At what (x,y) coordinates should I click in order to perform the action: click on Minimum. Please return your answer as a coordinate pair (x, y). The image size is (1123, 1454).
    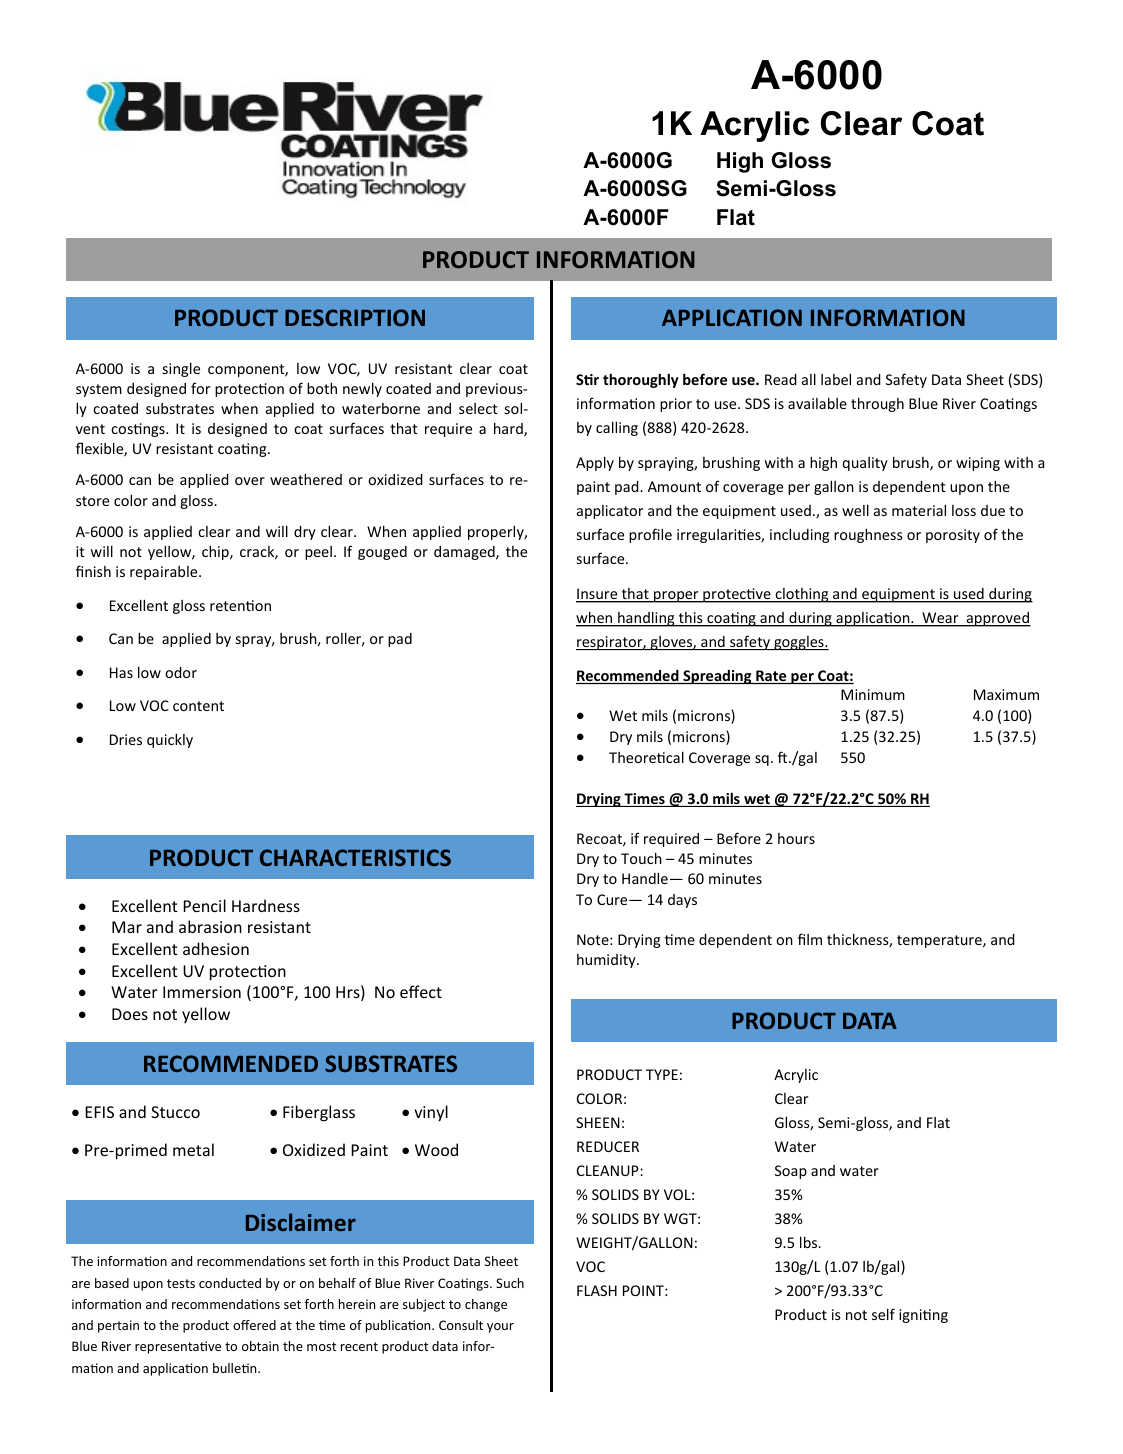
    Looking at the image, I should click on (873, 694).
